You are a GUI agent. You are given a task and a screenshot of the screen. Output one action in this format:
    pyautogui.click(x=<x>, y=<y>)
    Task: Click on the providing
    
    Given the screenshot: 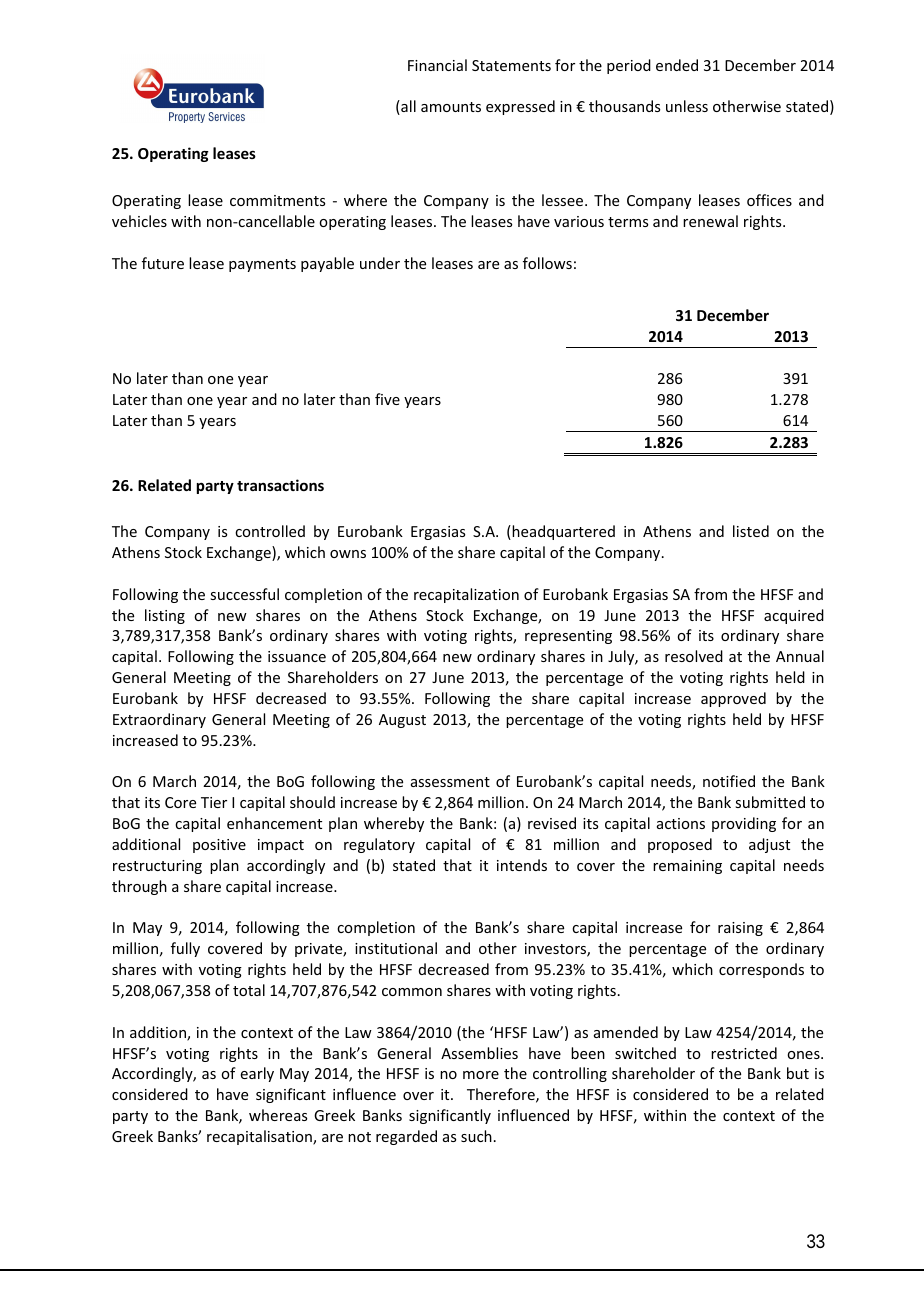 What is the action you would take?
    pyautogui.click(x=744, y=824)
